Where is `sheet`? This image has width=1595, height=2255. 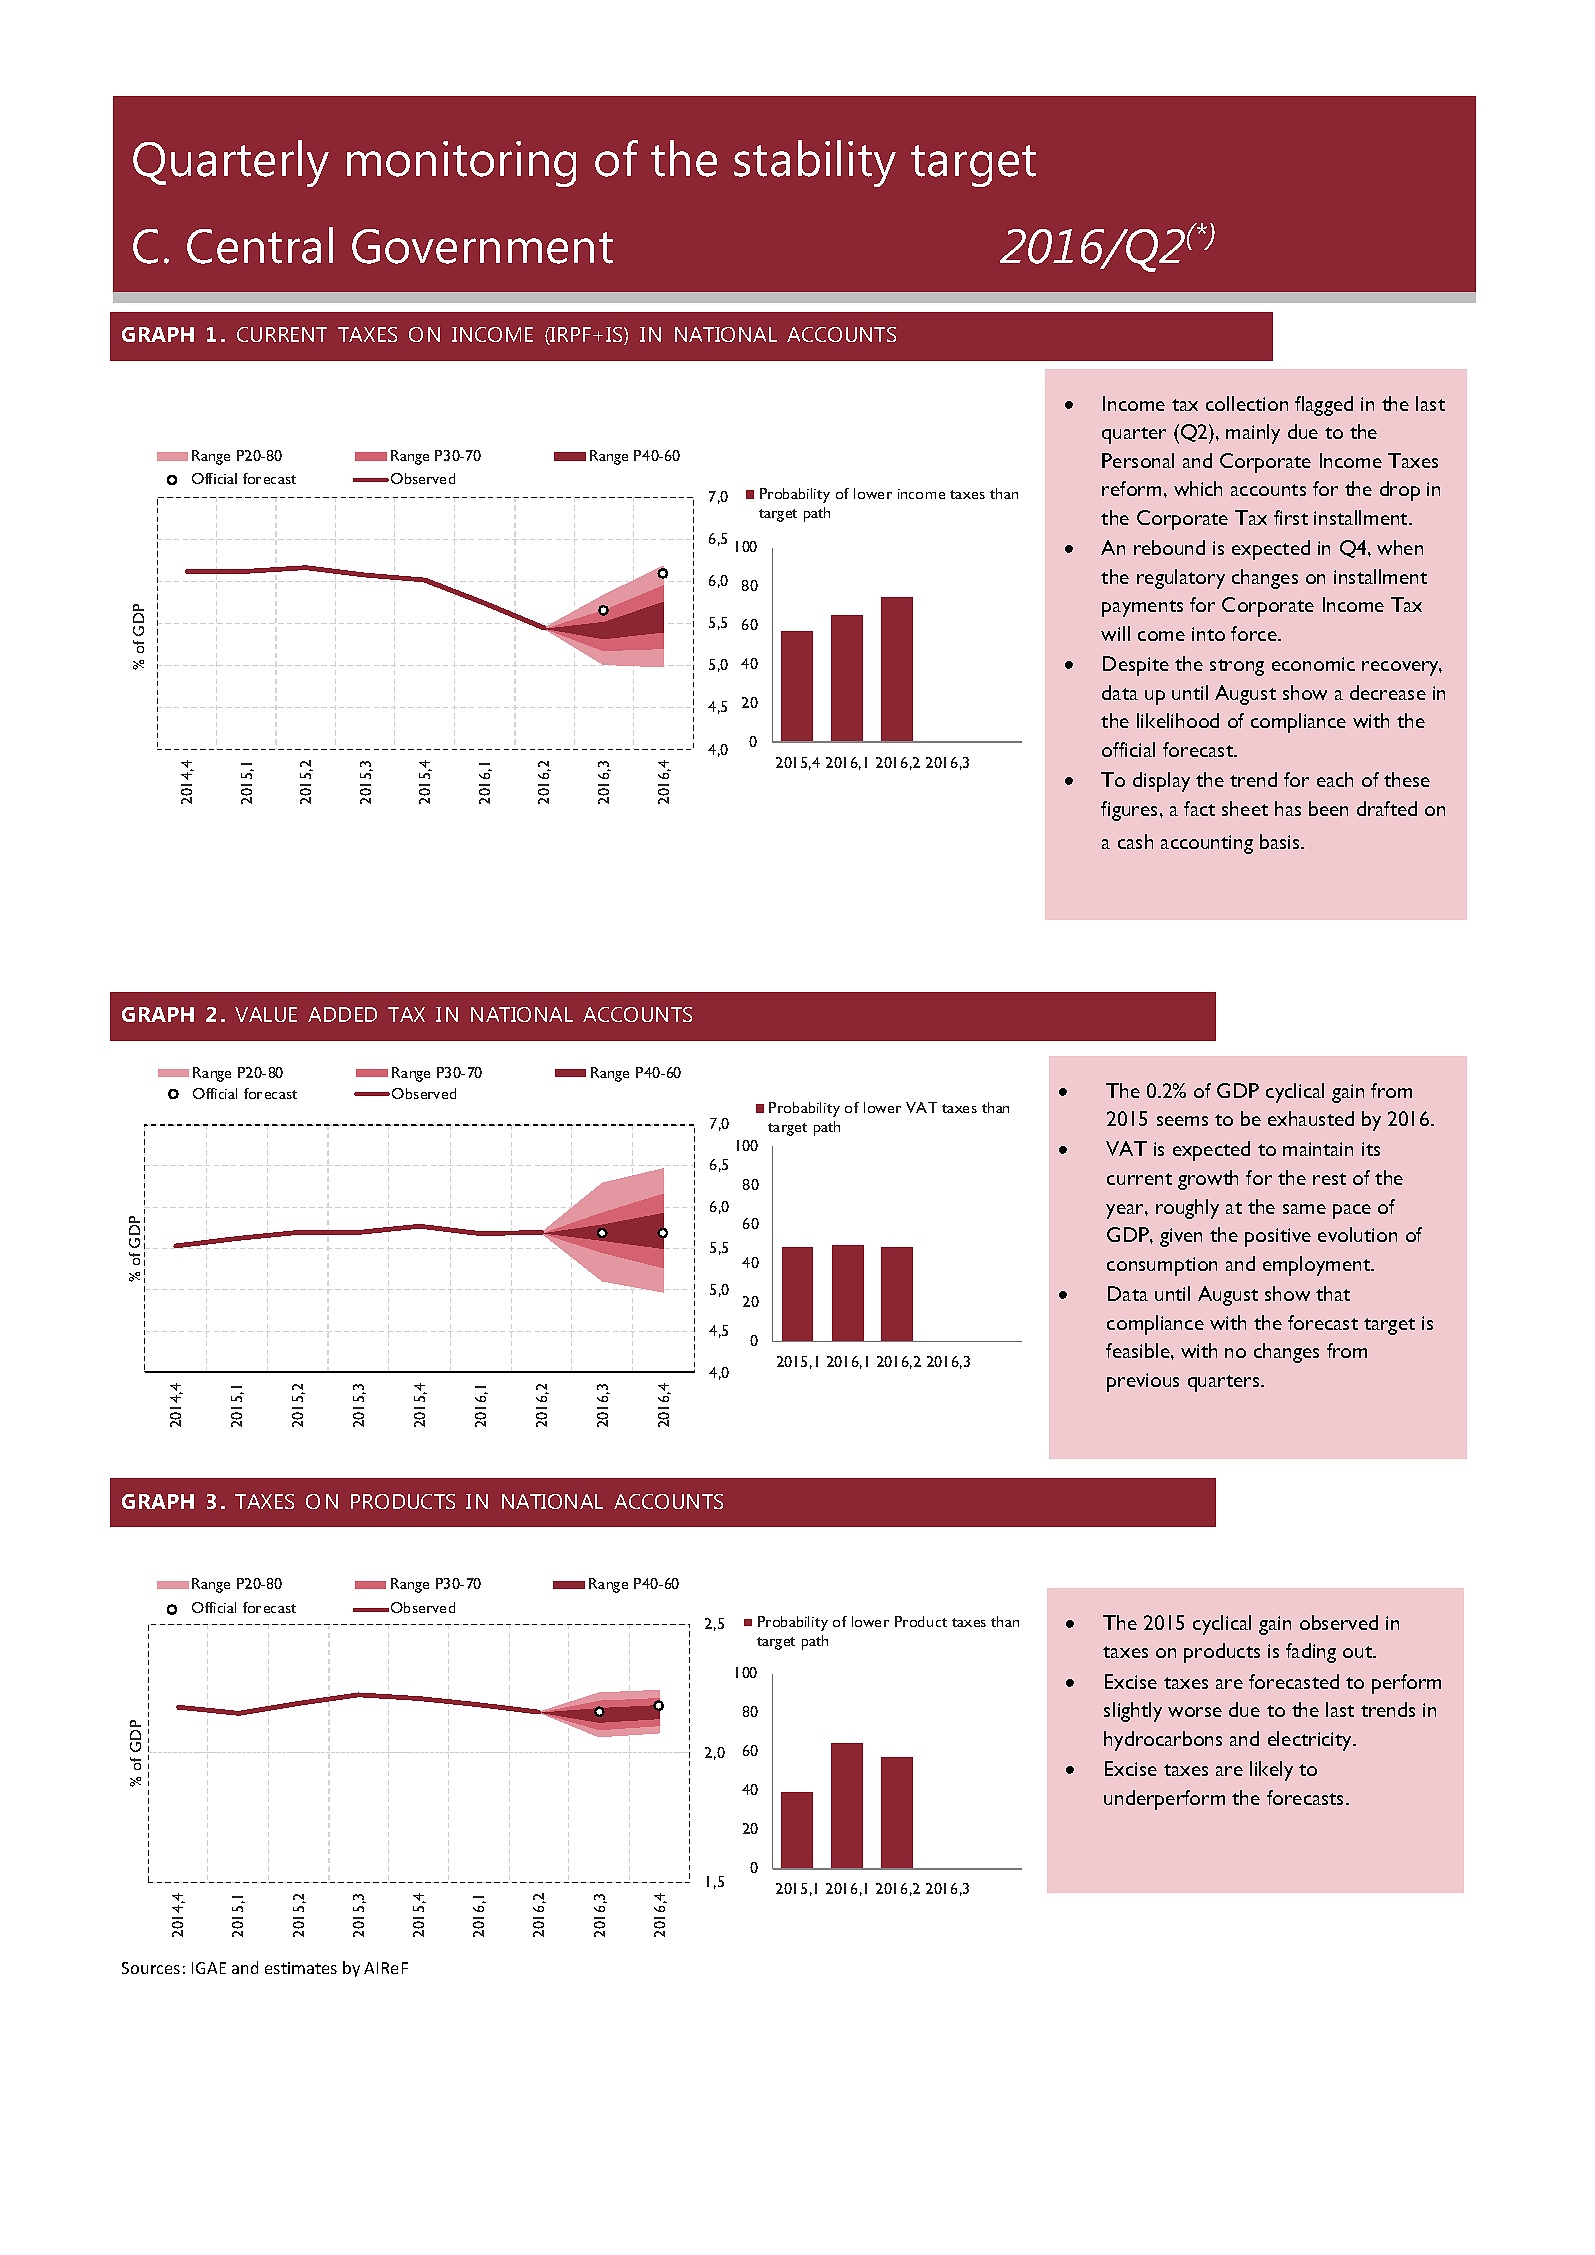
sheet is located at coordinates (1245, 808).
